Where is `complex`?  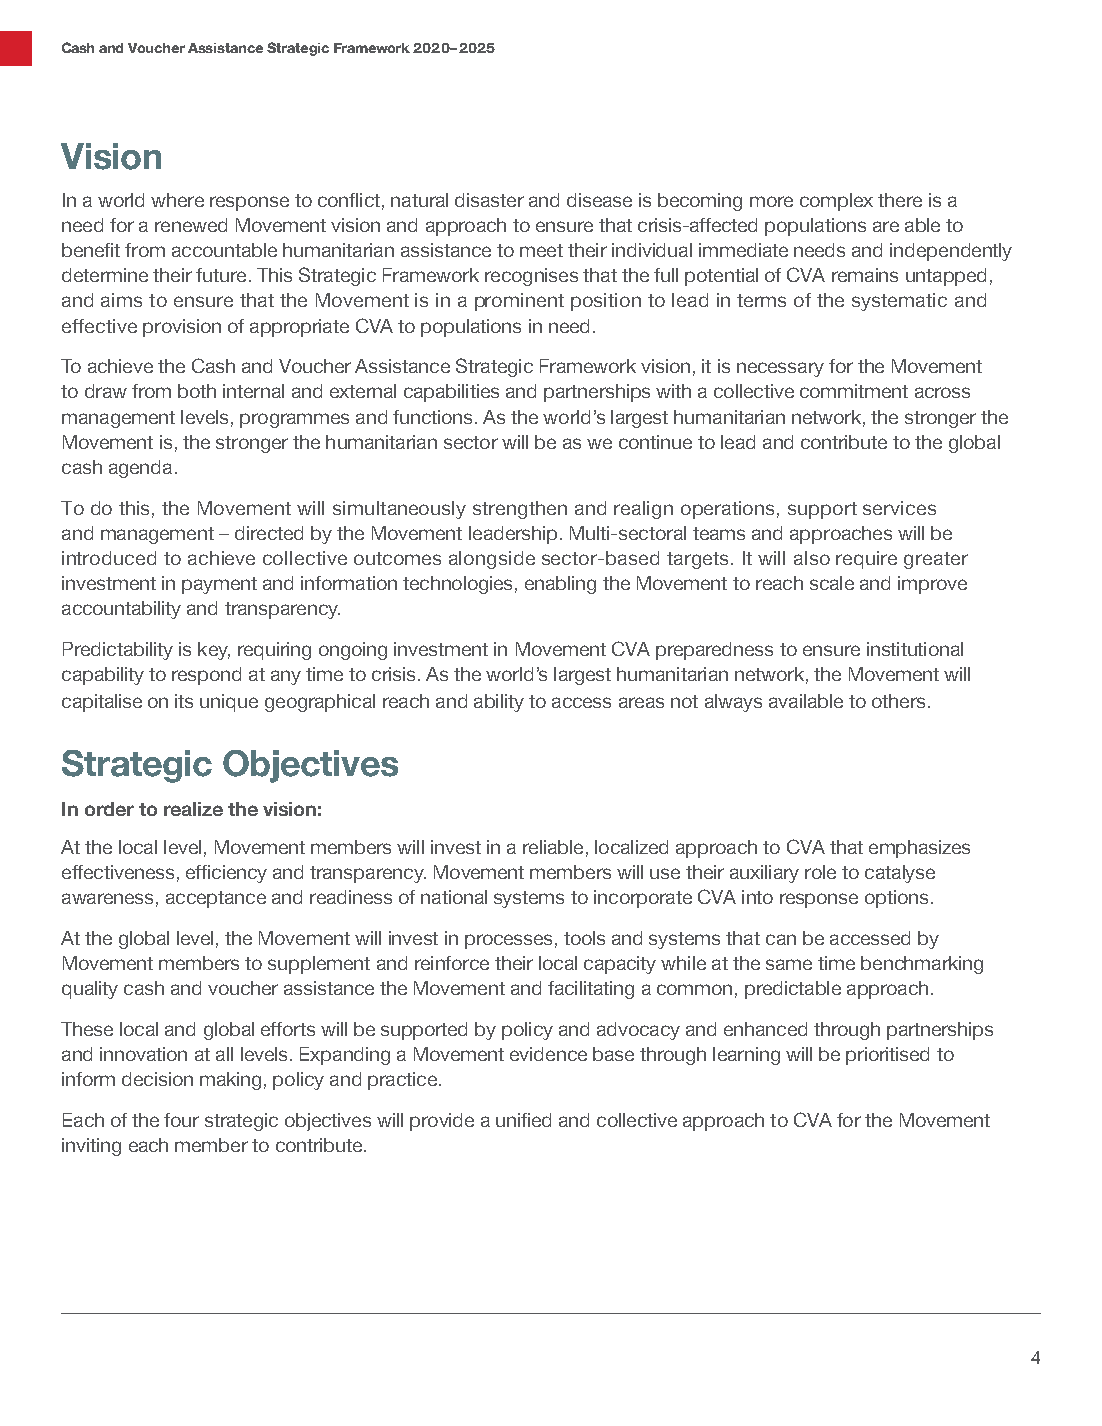 complex is located at coordinates (836, 202).
